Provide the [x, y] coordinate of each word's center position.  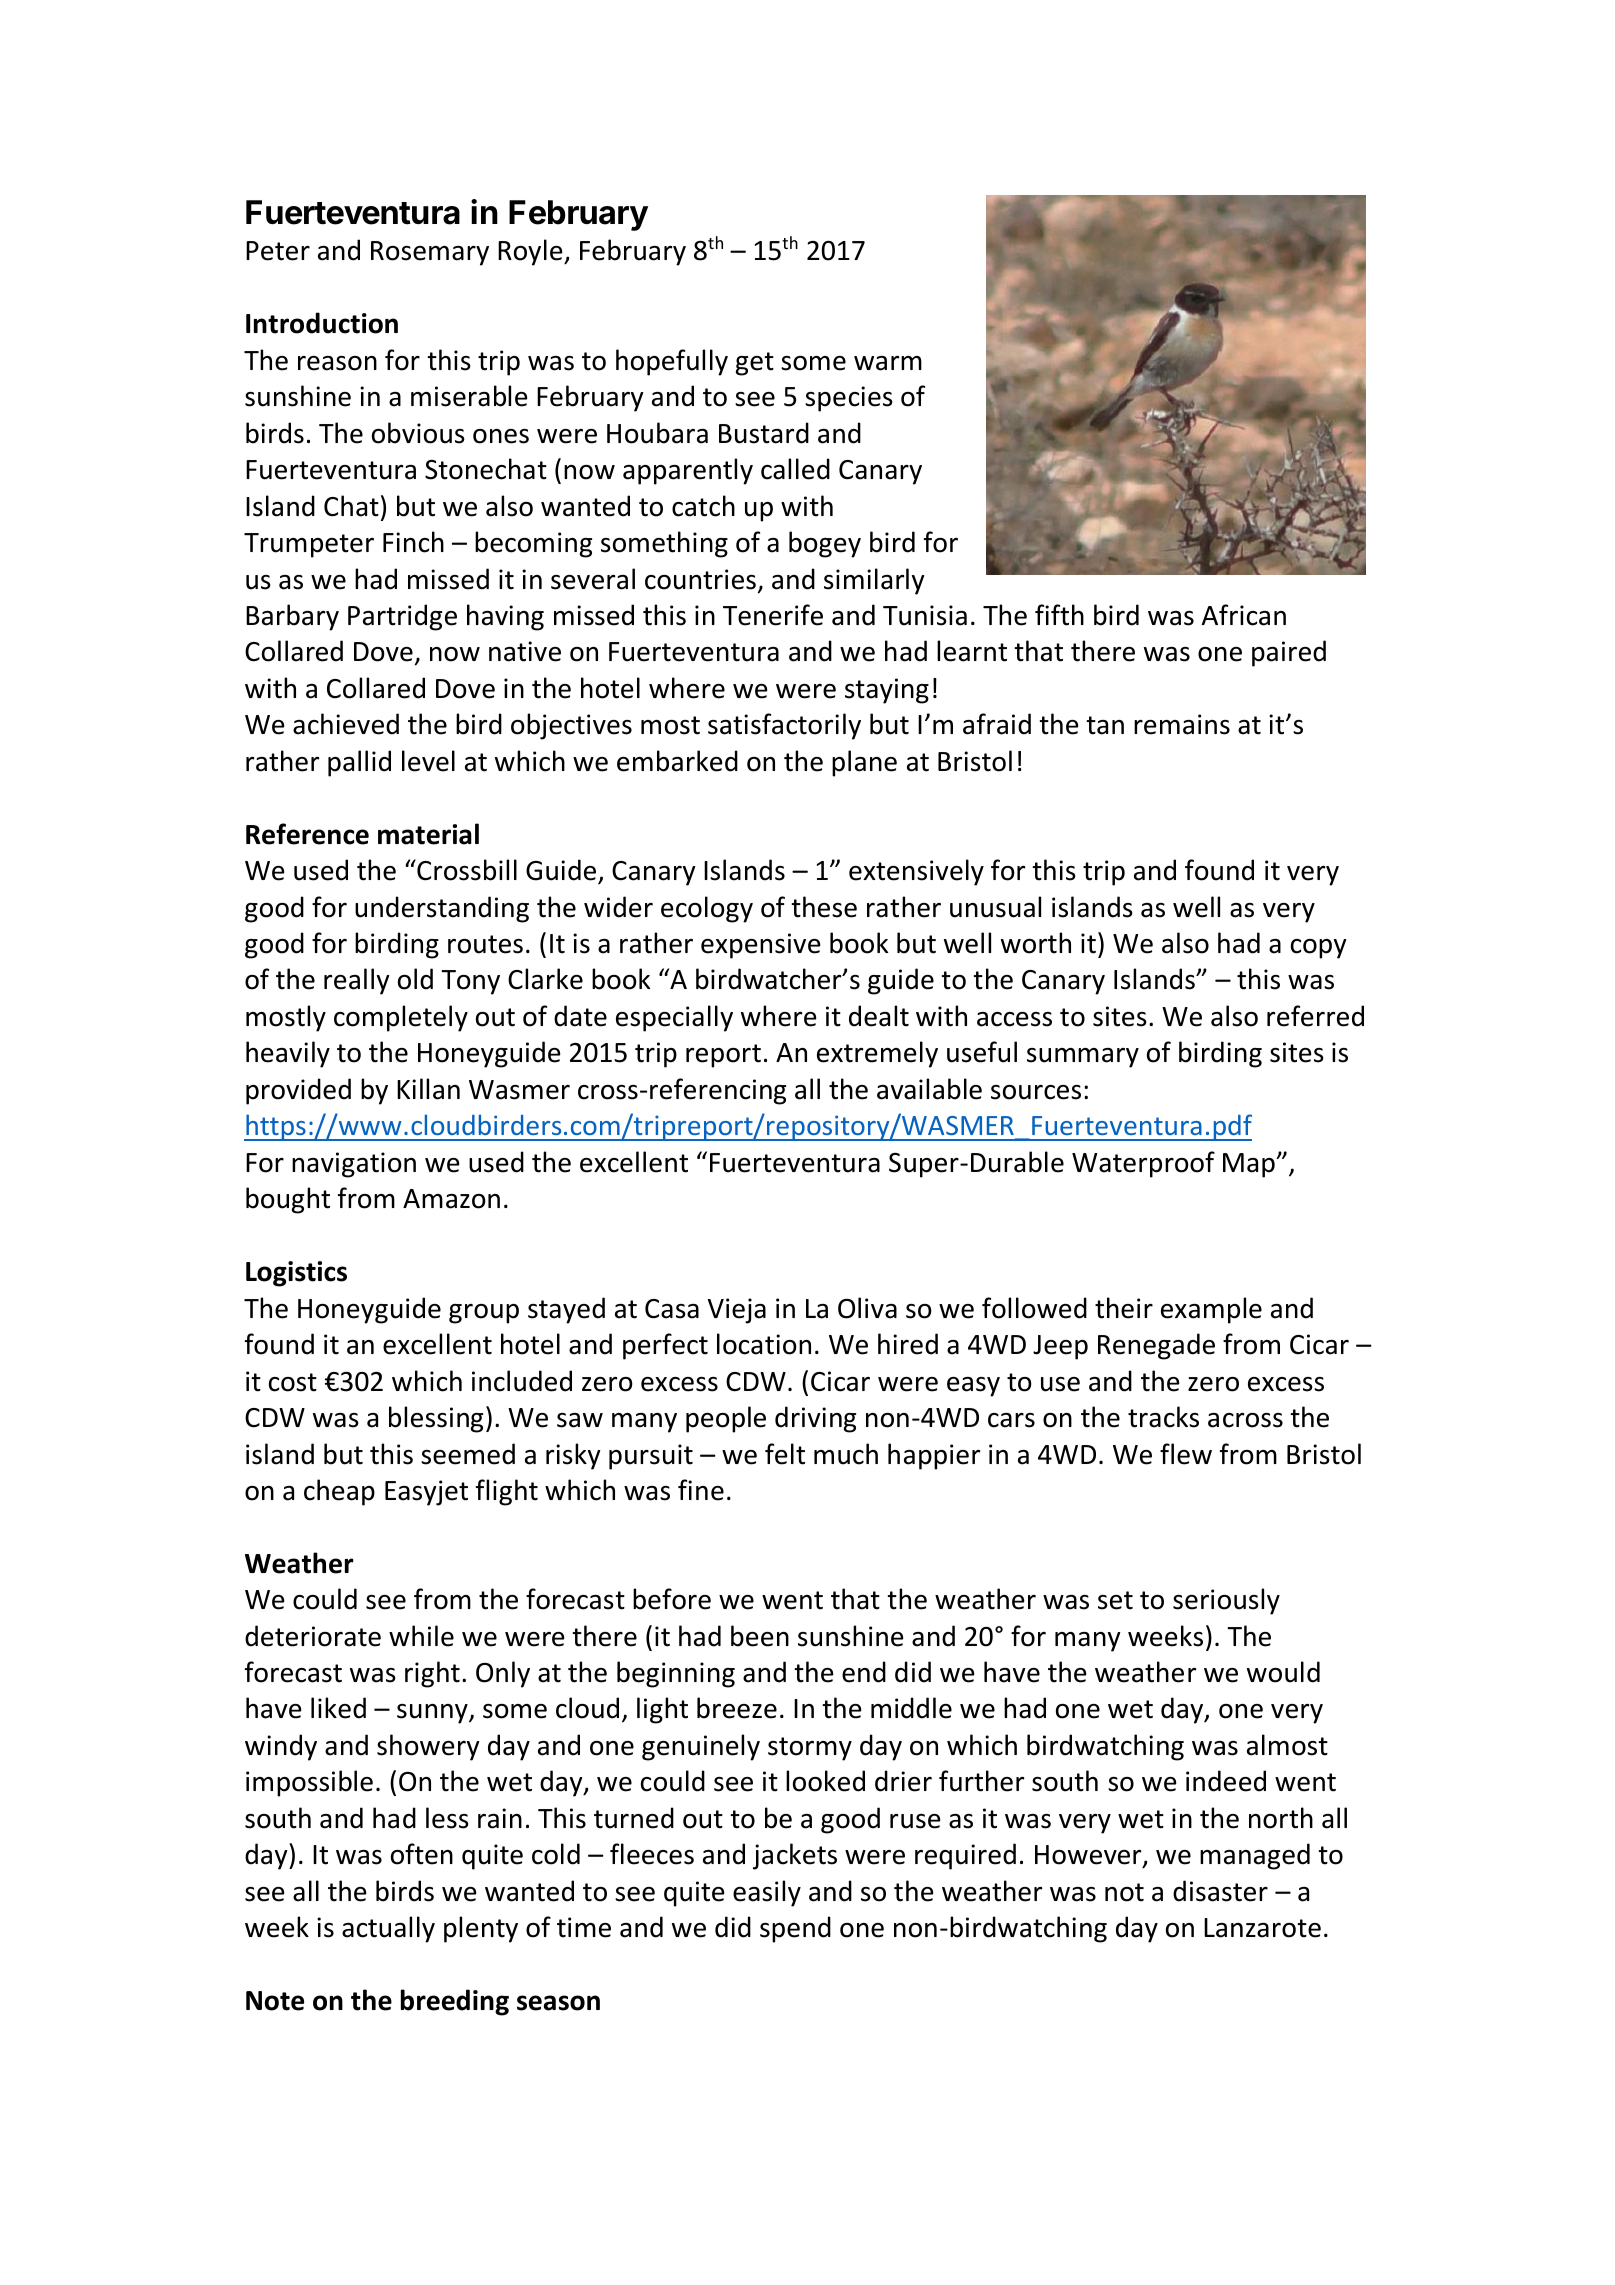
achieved [346, 724]
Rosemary [430, 253]
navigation [354, 1165]
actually [388, 1929]
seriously [1226, 1601]
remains [1182, 724]
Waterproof [1143, 1164]
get [755, 364]
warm [888, 363]
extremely [877, 1054]
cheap [339, 1492]
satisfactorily [784, 726]
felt [785, 1454]
